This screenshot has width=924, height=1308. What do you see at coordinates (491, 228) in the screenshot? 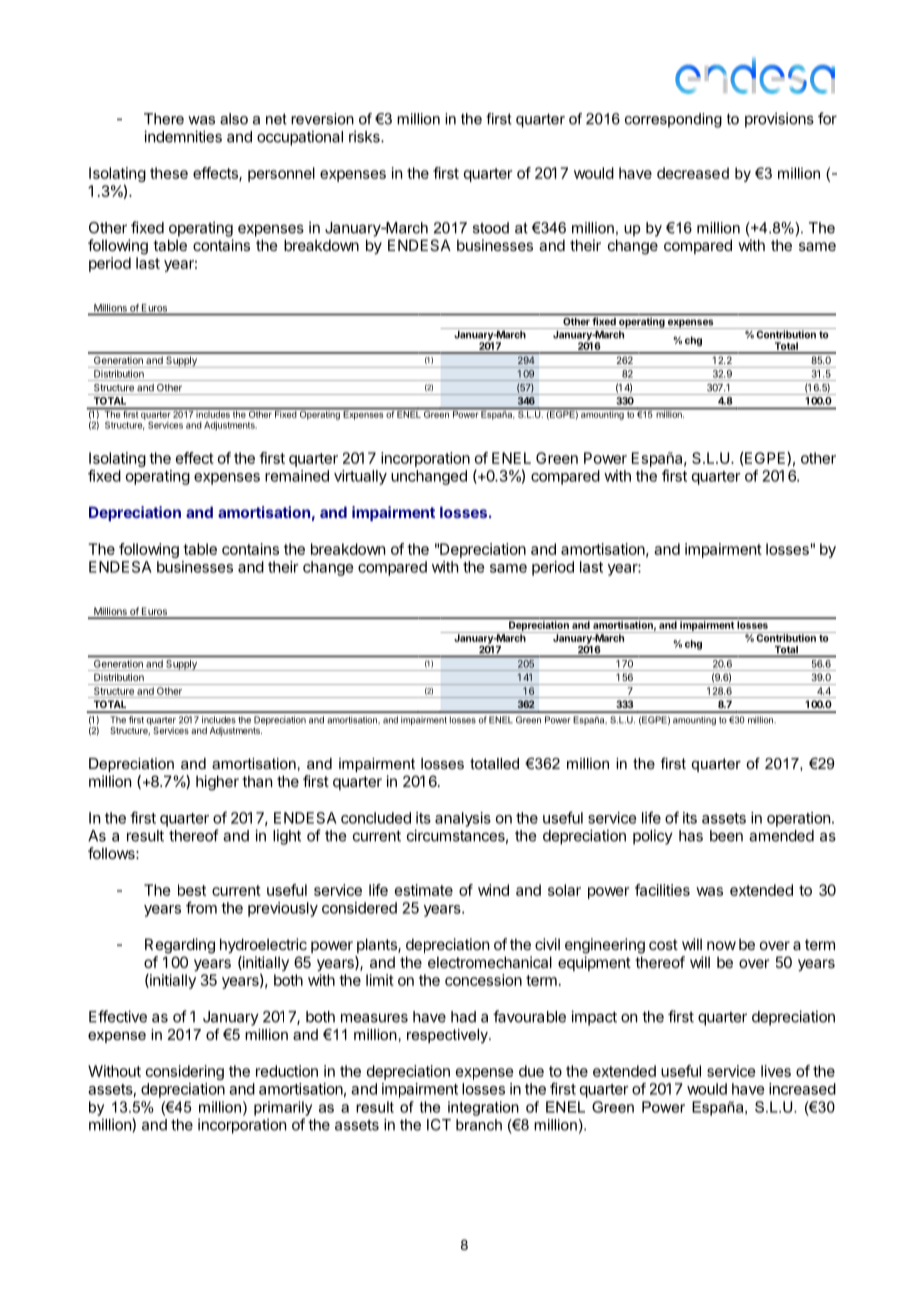
I see `stood` at bounding box center [491, 228].
